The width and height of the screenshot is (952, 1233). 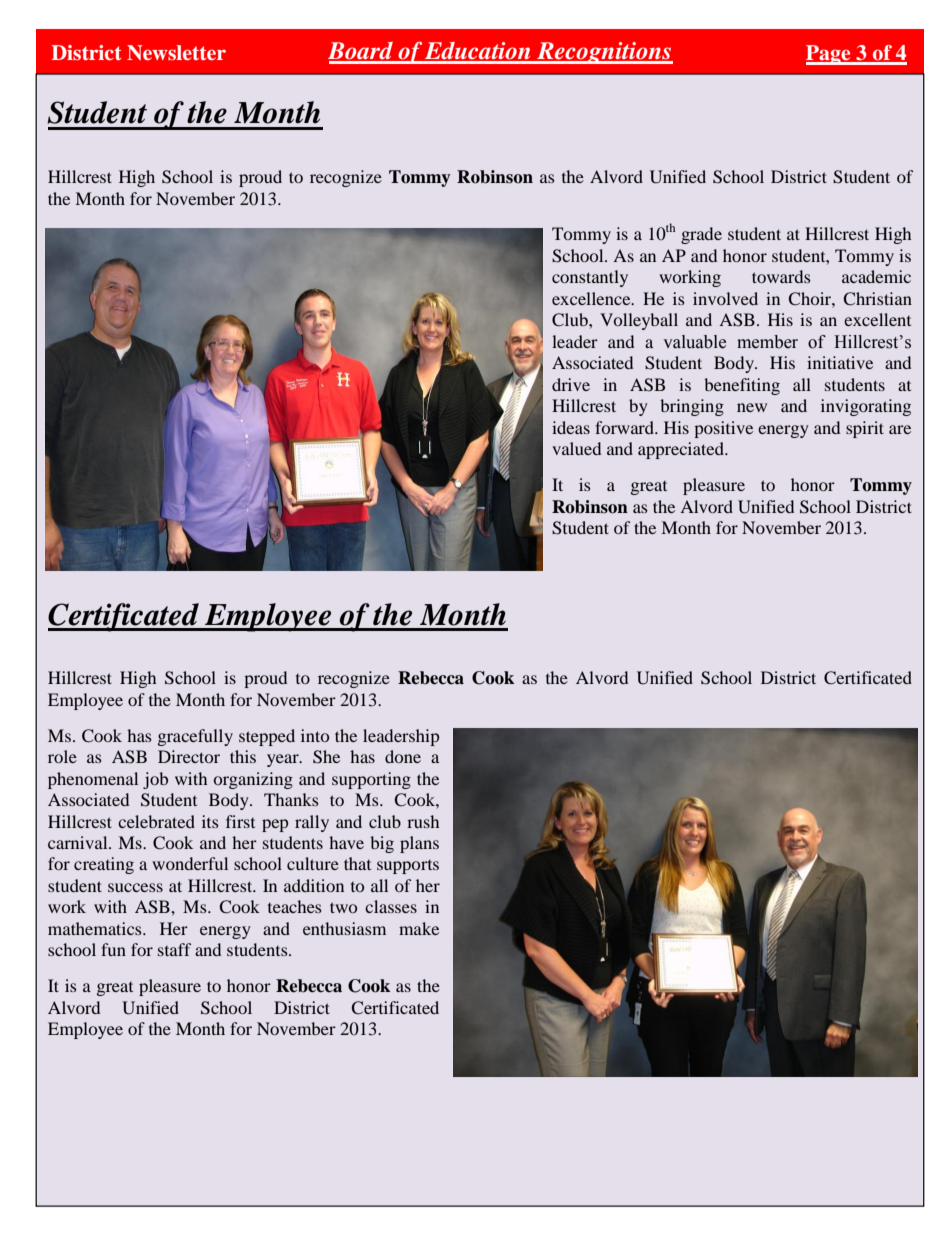 What do you see at coordinates (604, 53) in the screenshot?
I see `Recognitions` at bounding box center [604, 53].
